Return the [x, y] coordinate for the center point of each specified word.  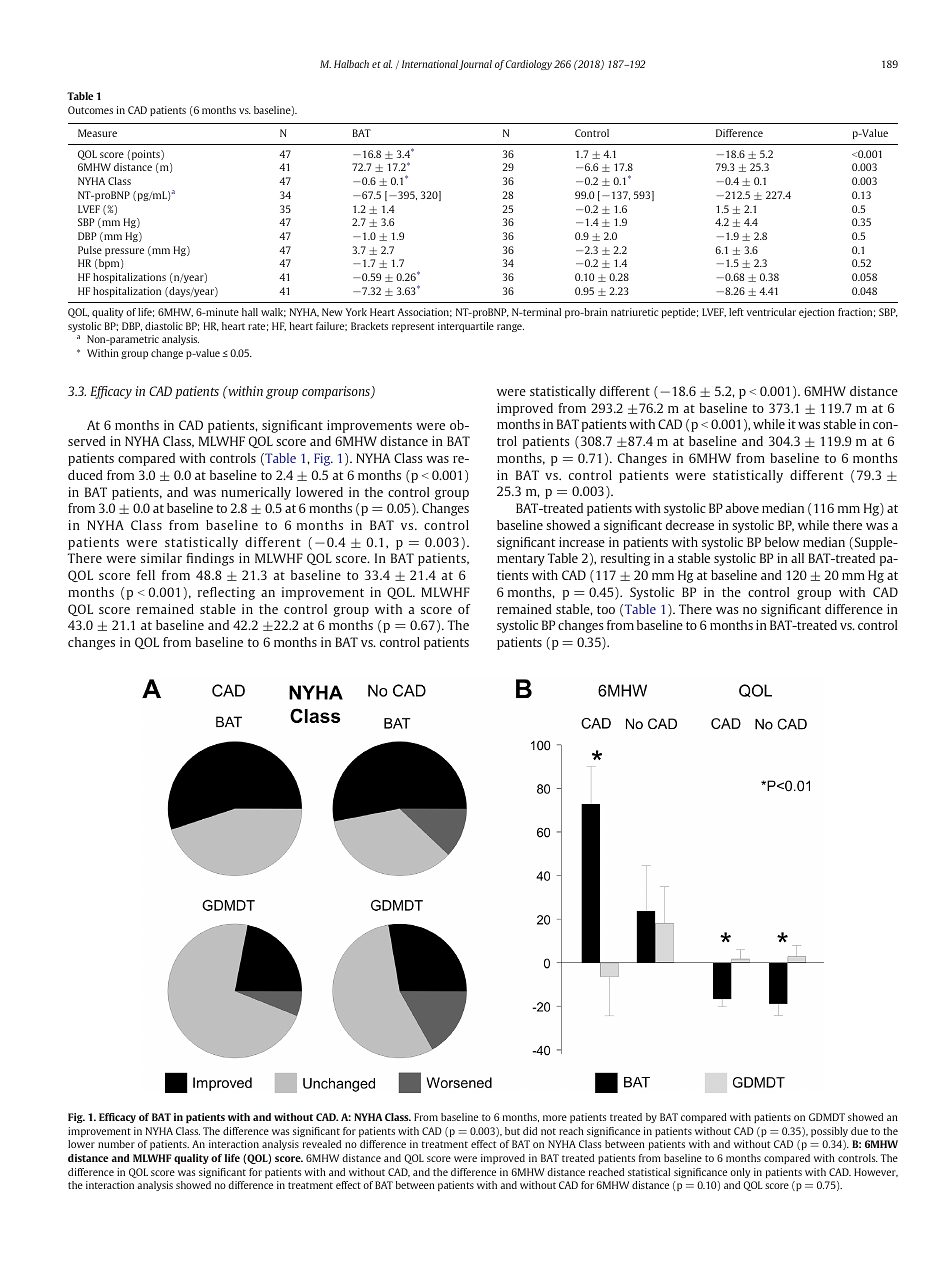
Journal [475, 65]
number [116, 1144]
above [742, 508]
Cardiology [529, 65]
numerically [256, 493]
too [606, 609]
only [740, 1173]
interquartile [466, 327]
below [782, 542]
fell [146, 575]
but [512, 1131]
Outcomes [90, 110]
